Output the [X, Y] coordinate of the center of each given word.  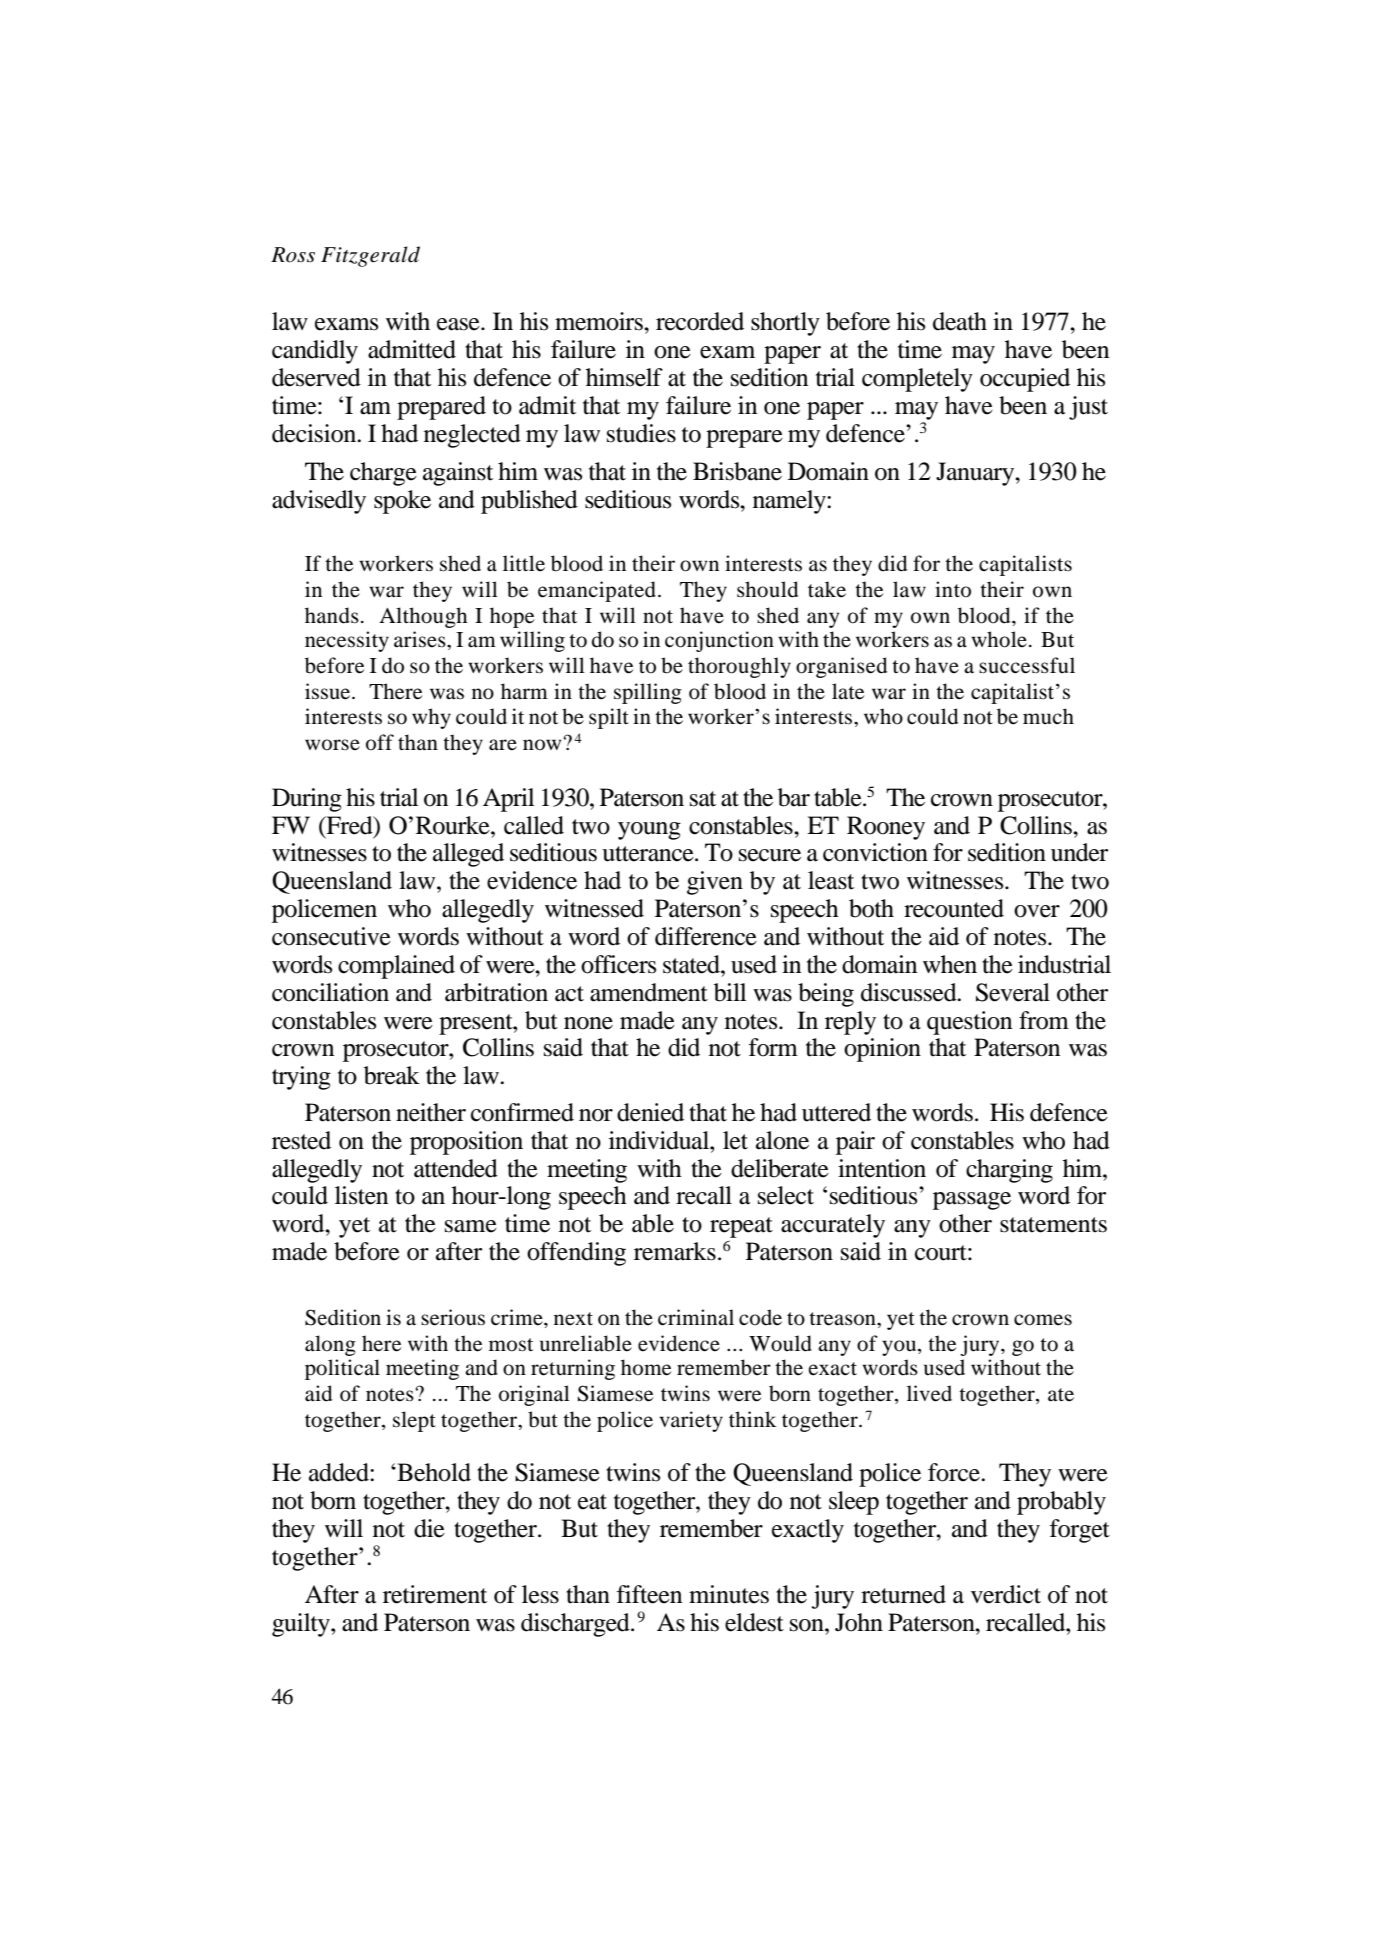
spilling [648, 693]
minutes [729, 1594]
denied [650, 1112]
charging [1009, 1171]
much [1048, 716]
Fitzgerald [370, 256]
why [431, 718]
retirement [435, 1594]
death [960, 321]
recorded [700, 321]
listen [361, 1195]
